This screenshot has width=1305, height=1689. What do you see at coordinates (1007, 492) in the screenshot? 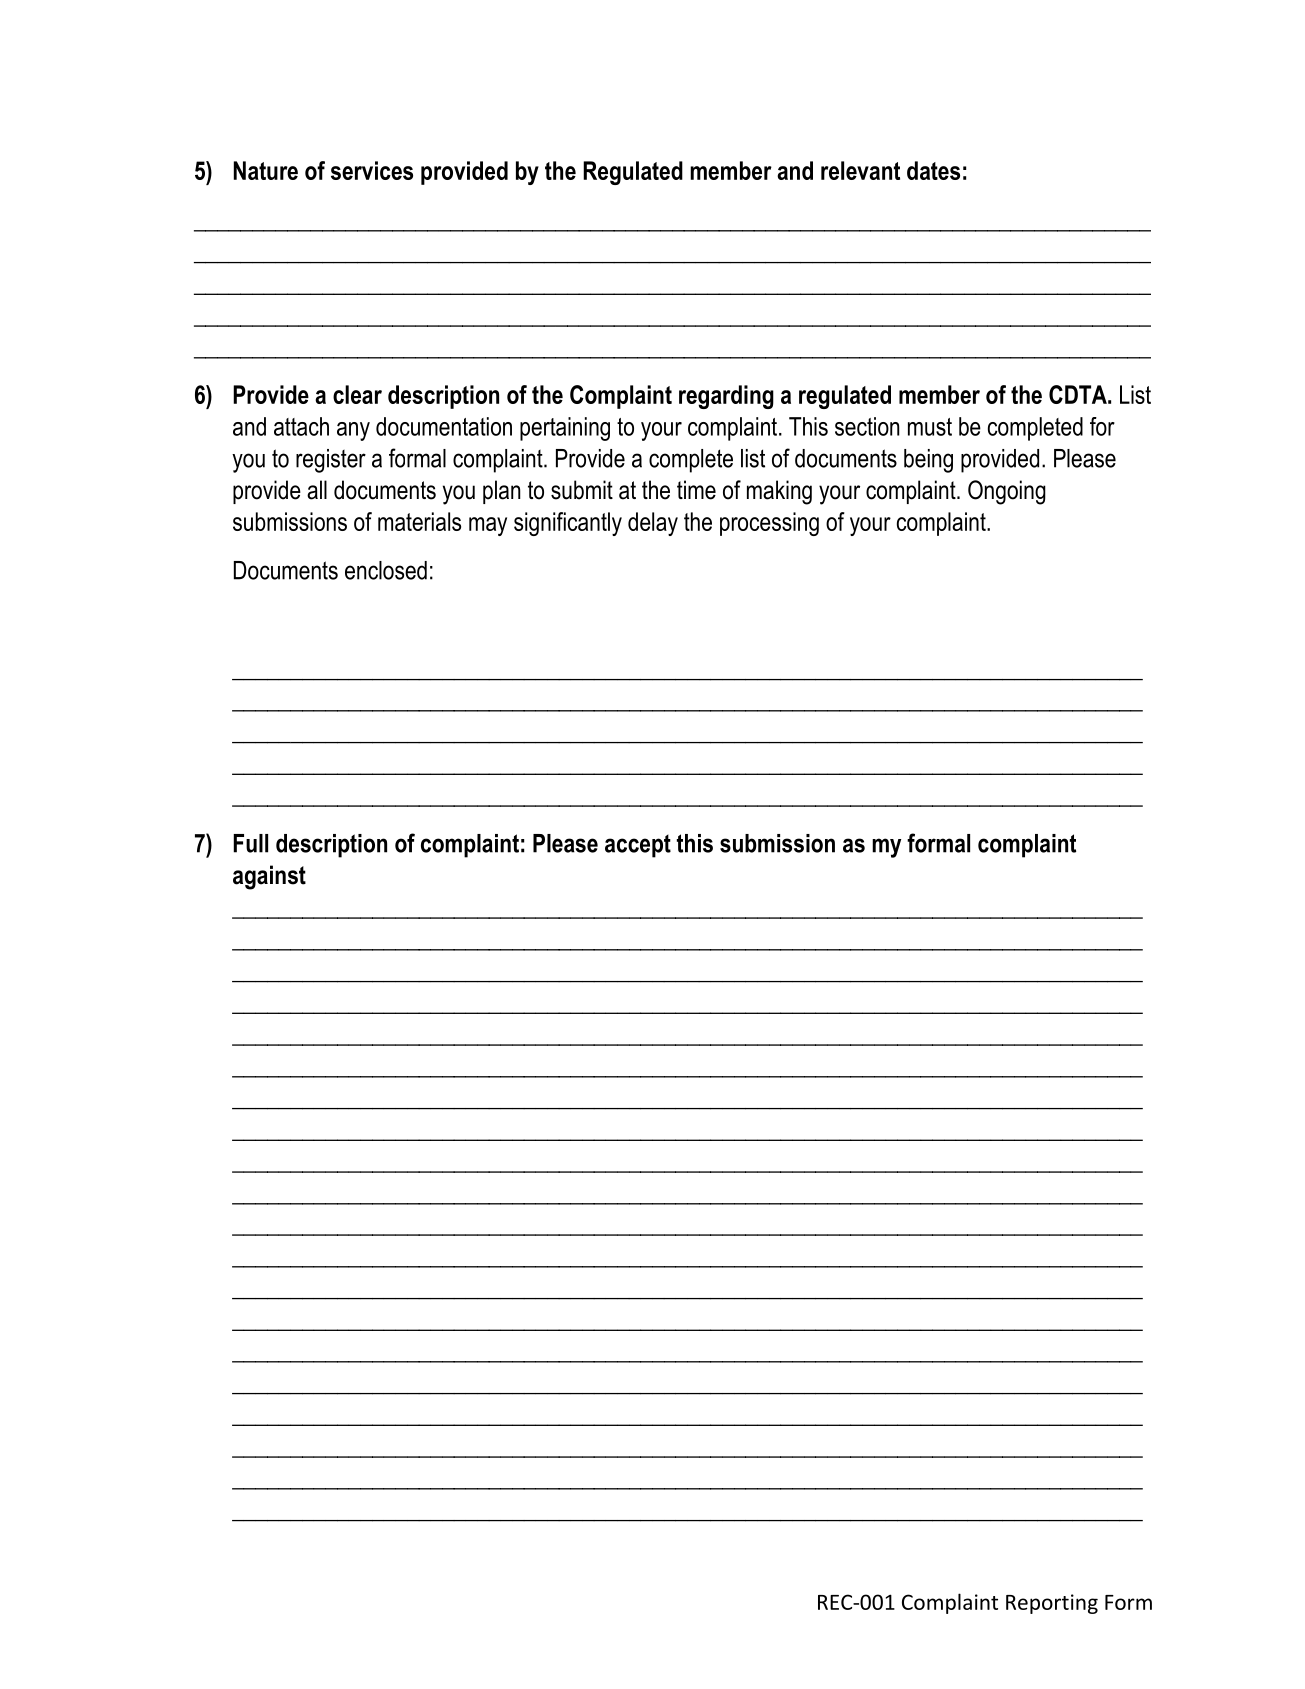
I see `Ongoing` at bounding box center [1007, 492].
